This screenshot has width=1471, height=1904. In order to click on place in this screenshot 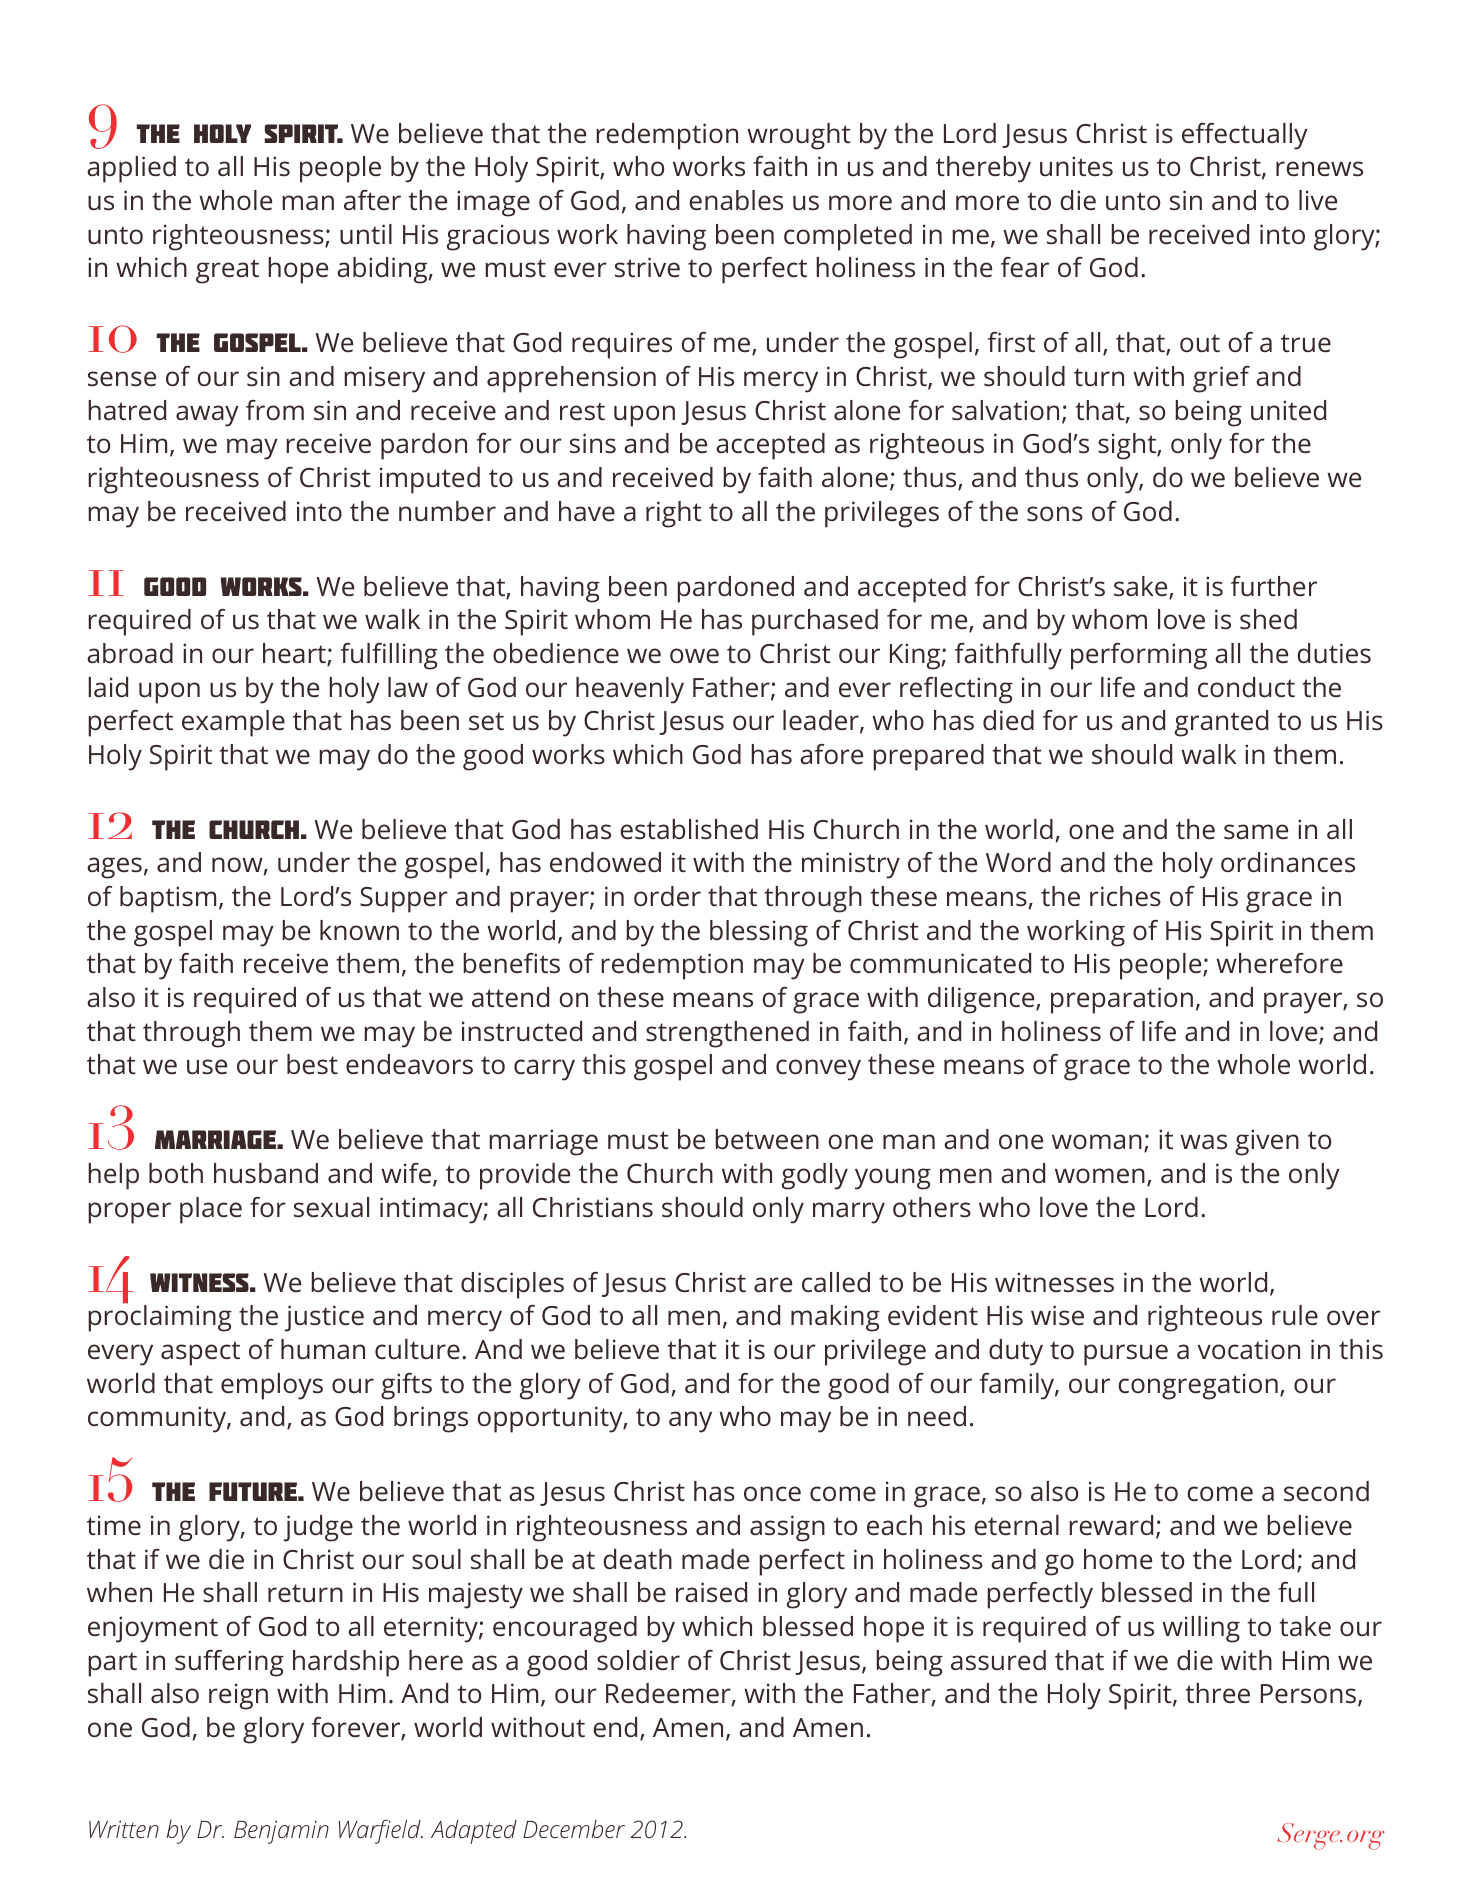, I will do `click(211, 1210)`.
